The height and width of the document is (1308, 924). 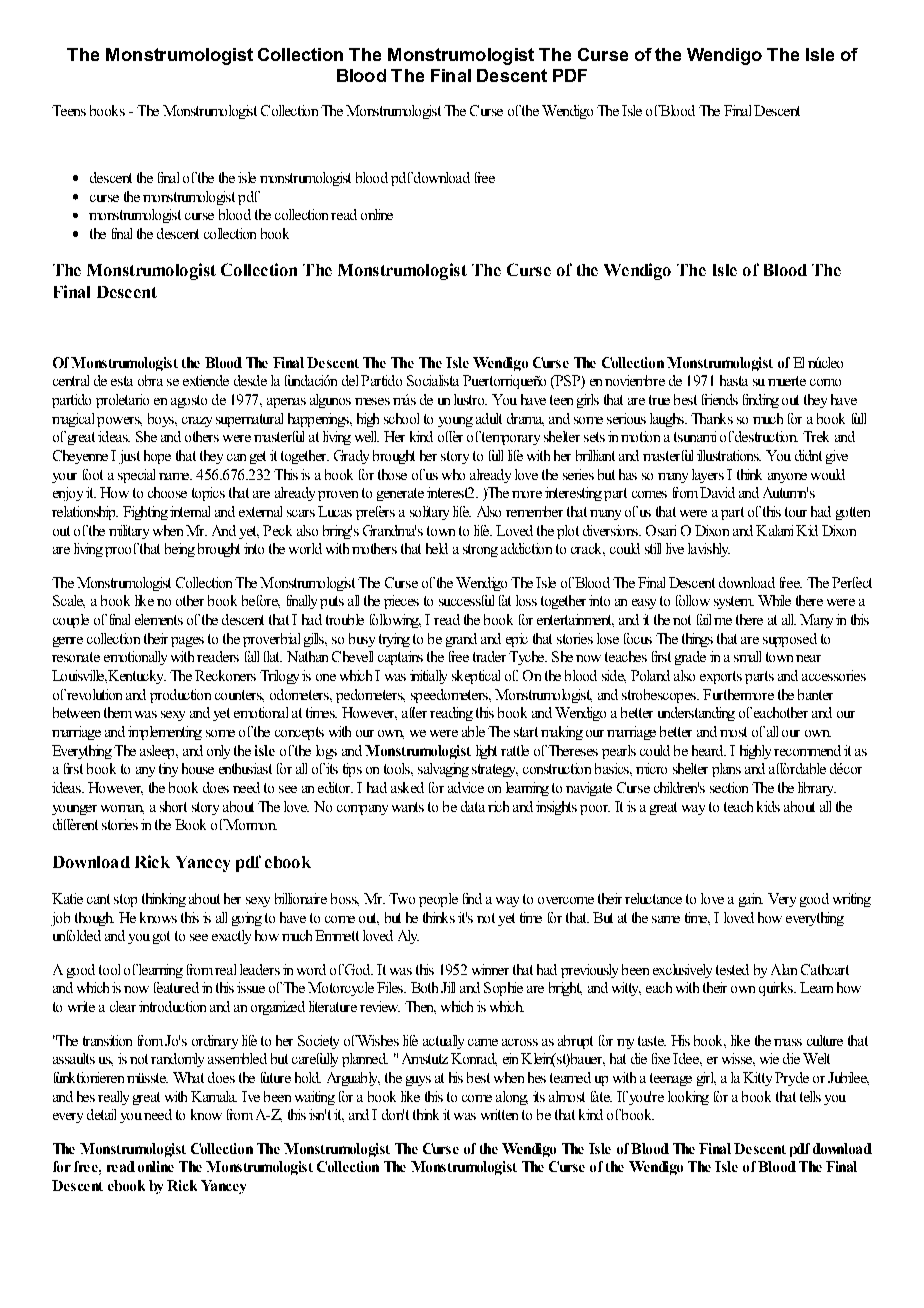 I want to click on affordable, so click(x=797, y=768).
